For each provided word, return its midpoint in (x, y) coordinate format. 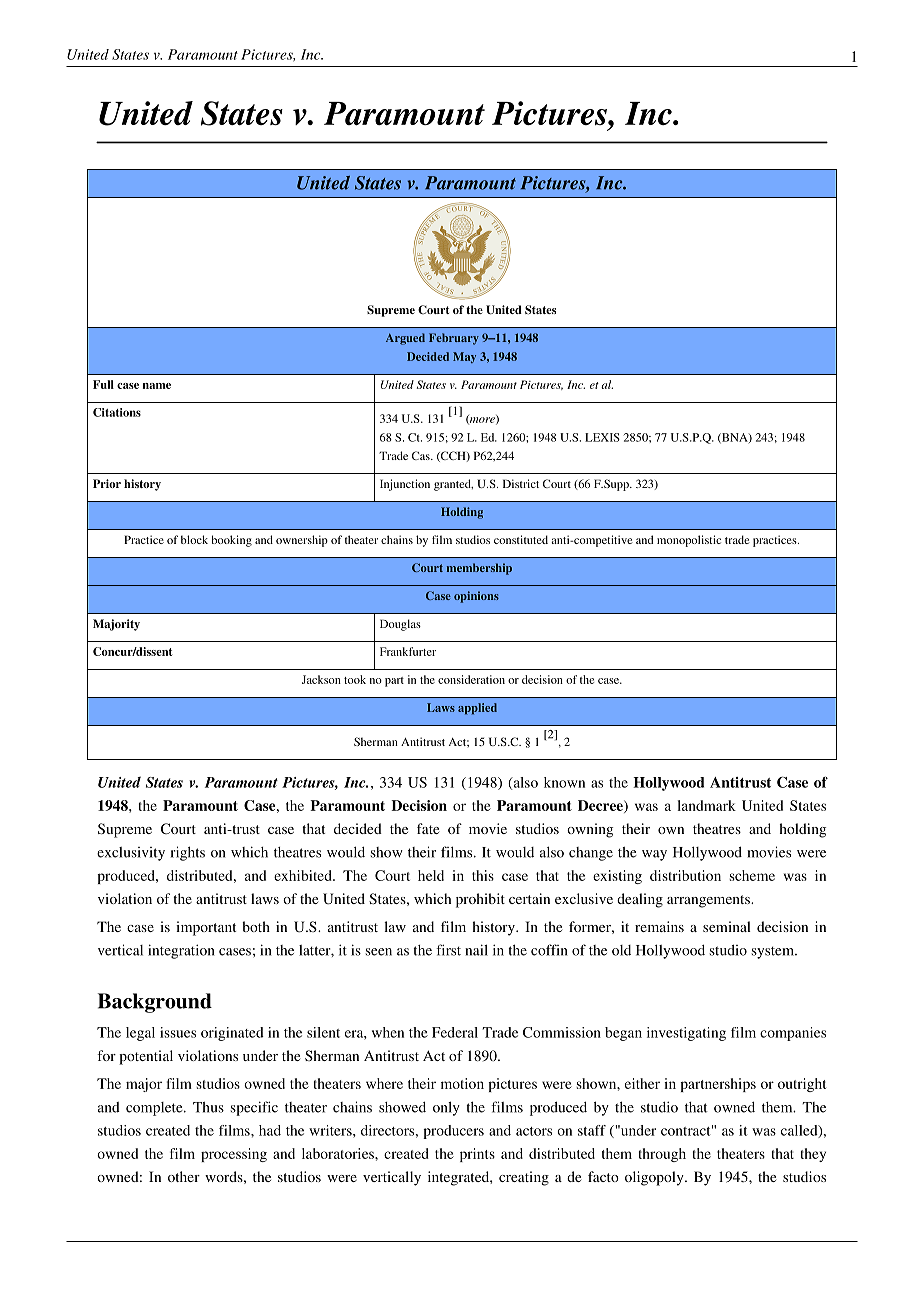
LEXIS (602, 437)
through (662, 1155)
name (157, 386)
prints (477, 1155)
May (464, 357)
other (184, 1176)
